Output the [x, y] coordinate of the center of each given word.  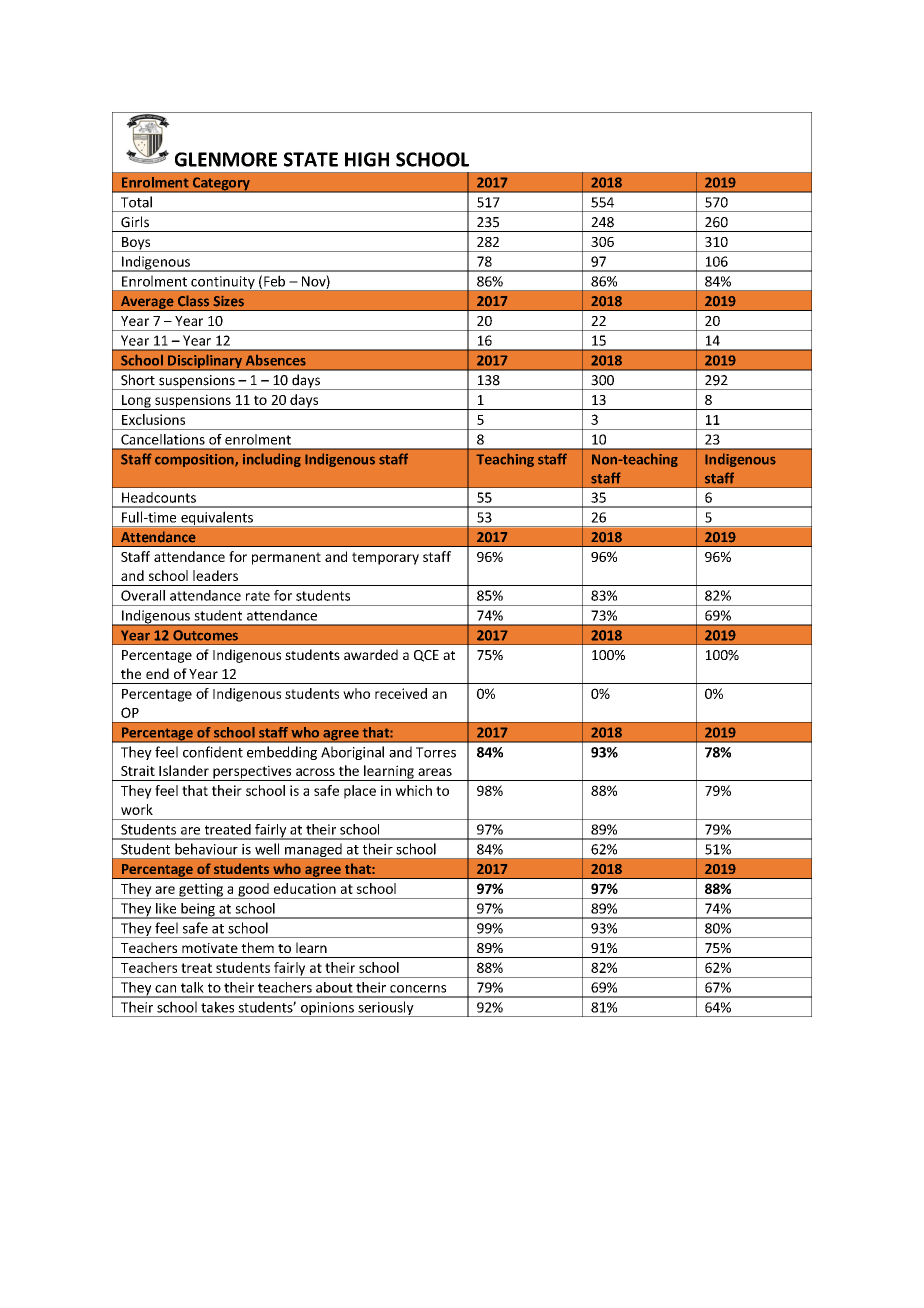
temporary [385, 558]
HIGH [367, 159]
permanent [286, 558]
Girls [135, 222]
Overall [143, 595]
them [257, 947]
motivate [210, 948]
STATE [311, 159]
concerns [418, 989]
